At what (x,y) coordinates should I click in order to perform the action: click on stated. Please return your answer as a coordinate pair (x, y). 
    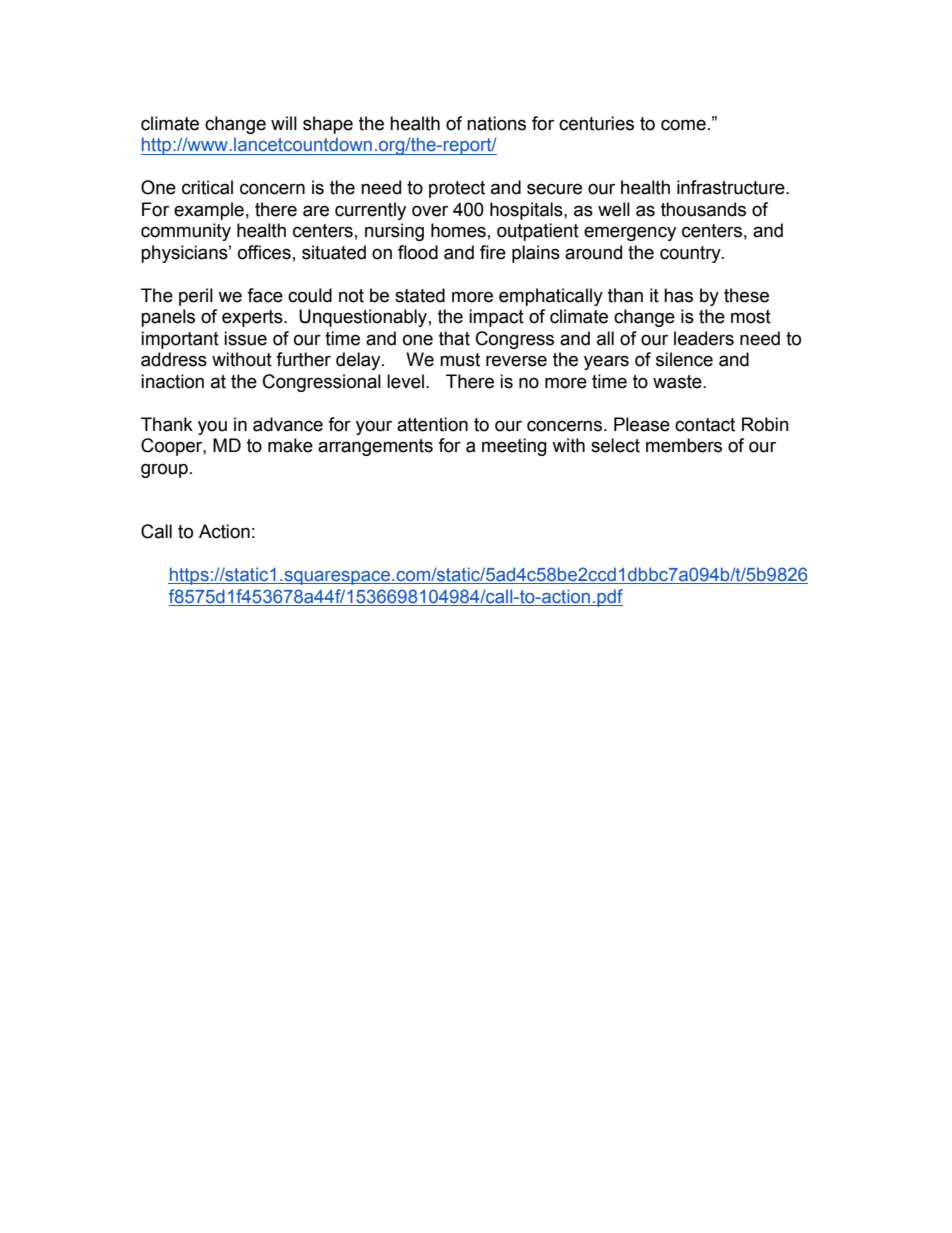
    Looking at the image, I should click on (420, 295).
